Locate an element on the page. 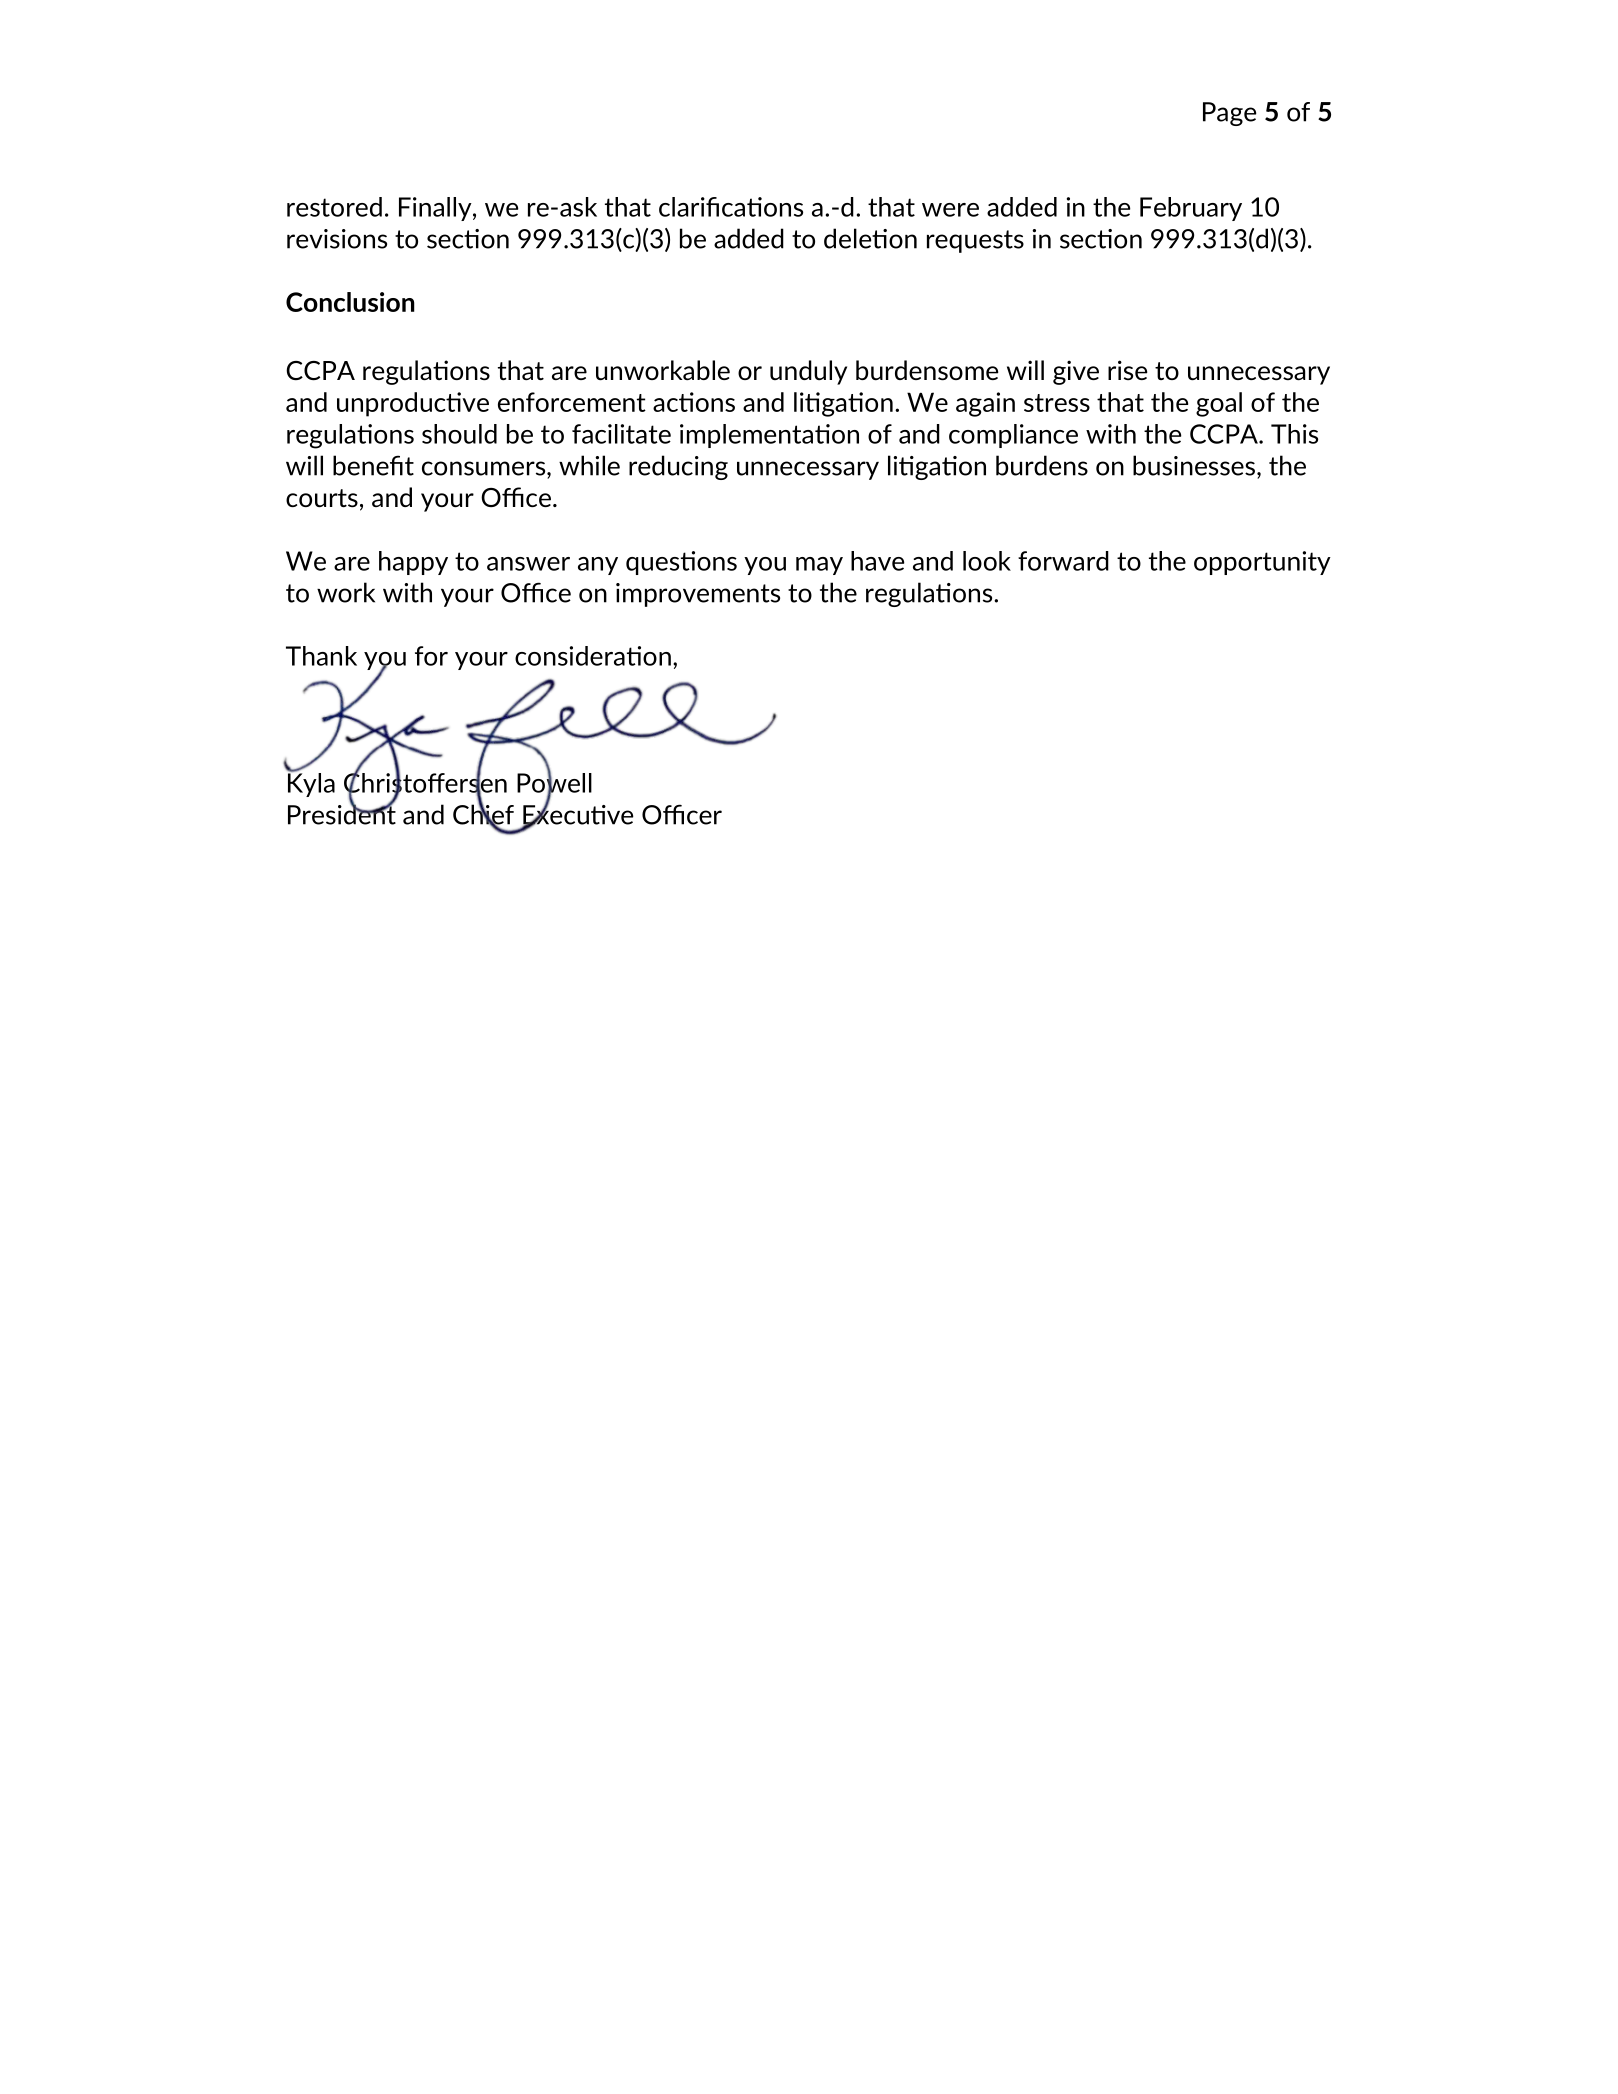 This image has height=2094, width=1618. restored is located at coordinates (334, 207).
